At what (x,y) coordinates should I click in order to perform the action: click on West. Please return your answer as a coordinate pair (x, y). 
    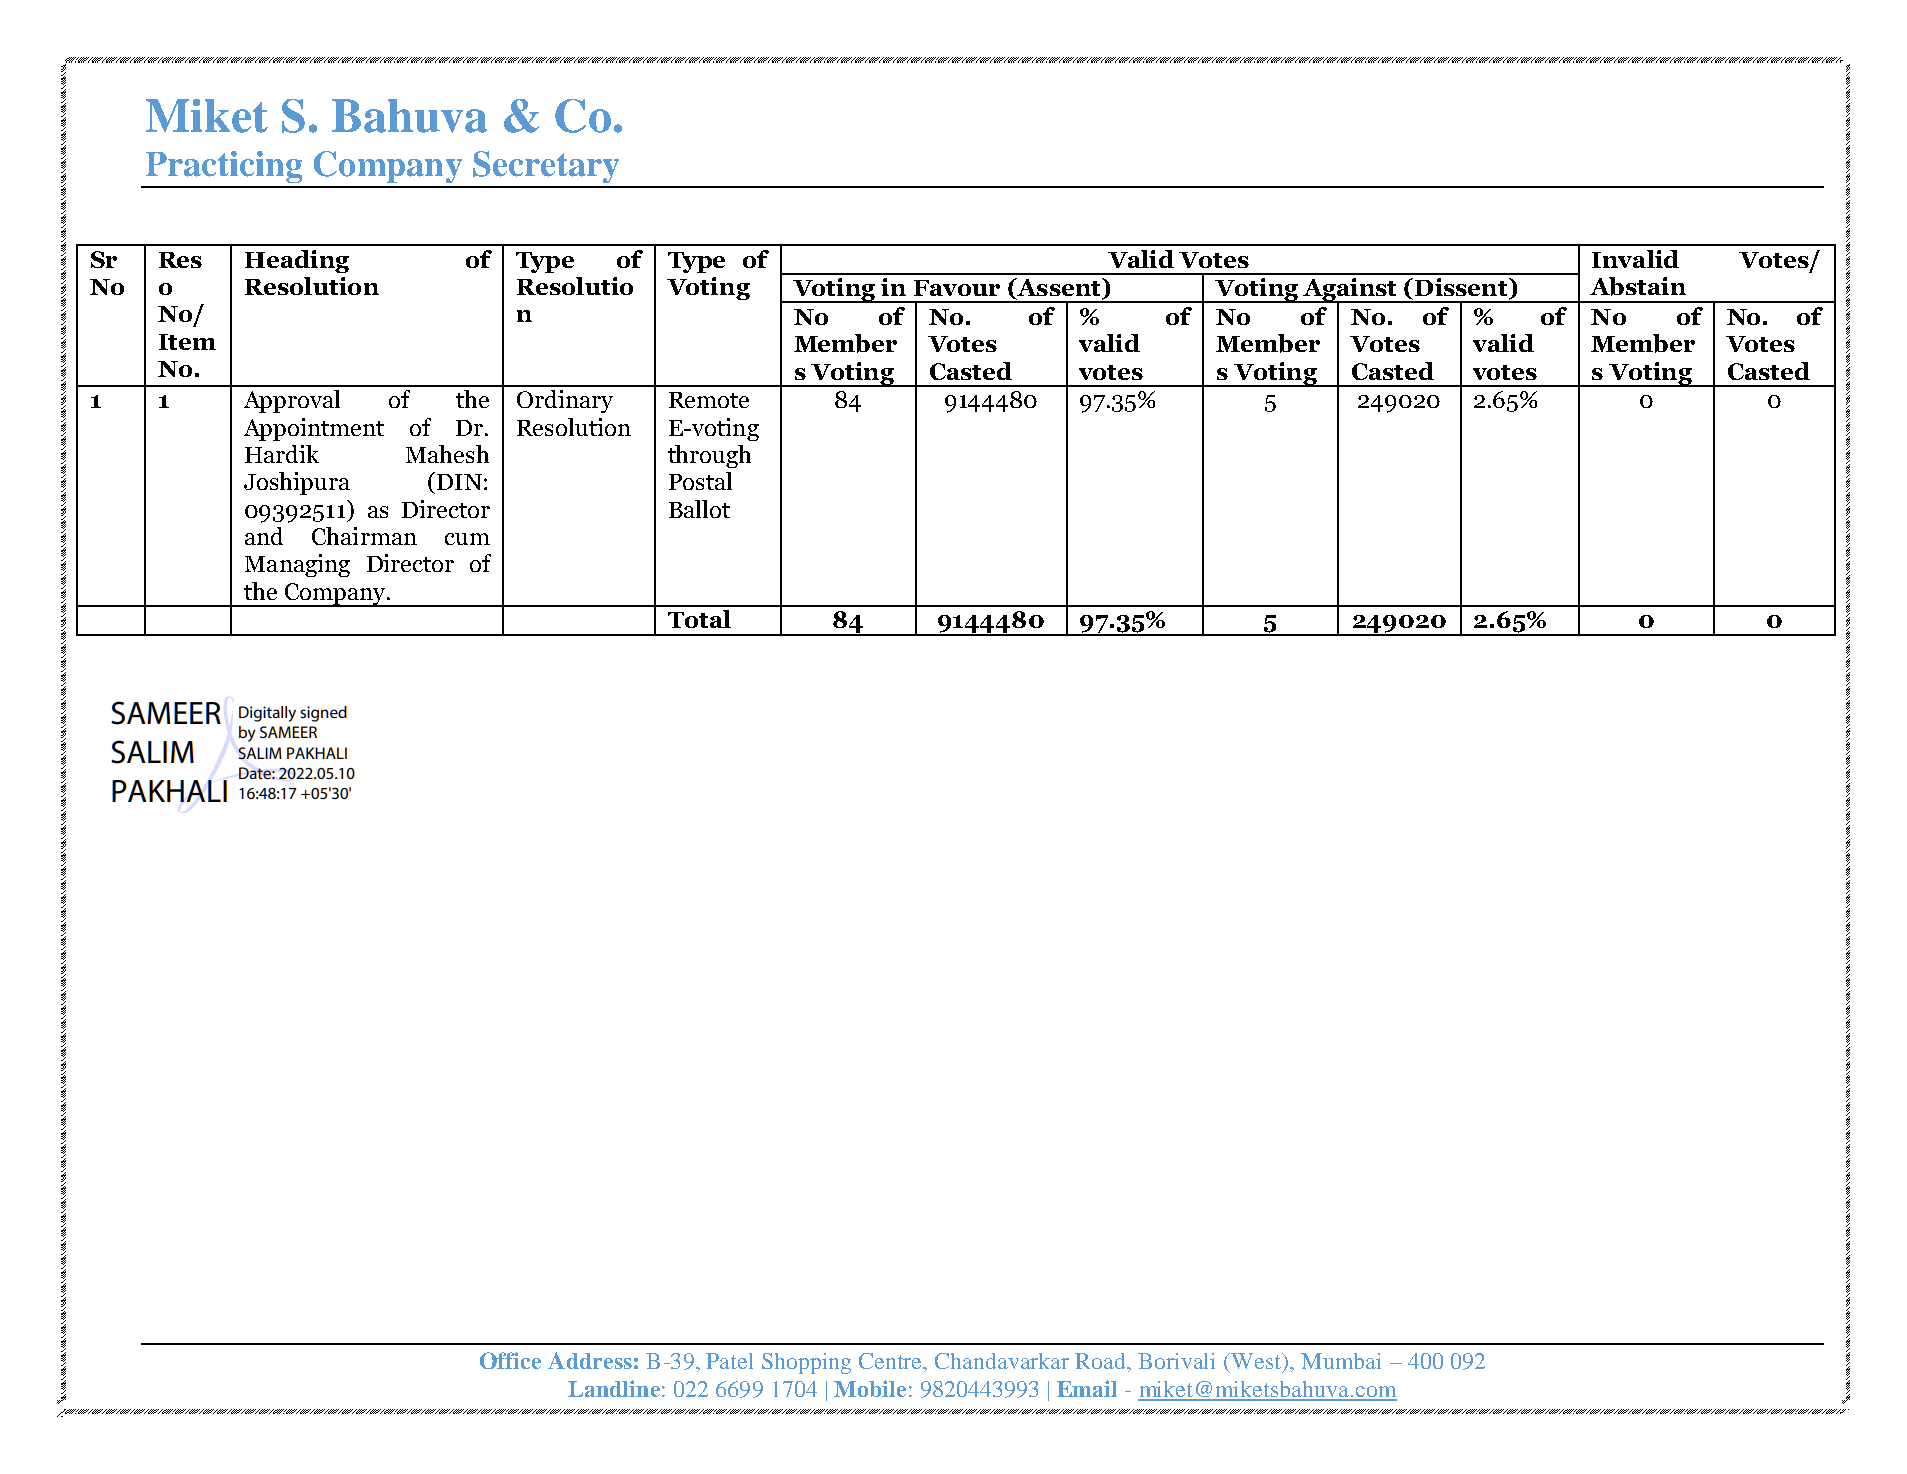
    Looking at the image, I should click on (1256, 1362).
